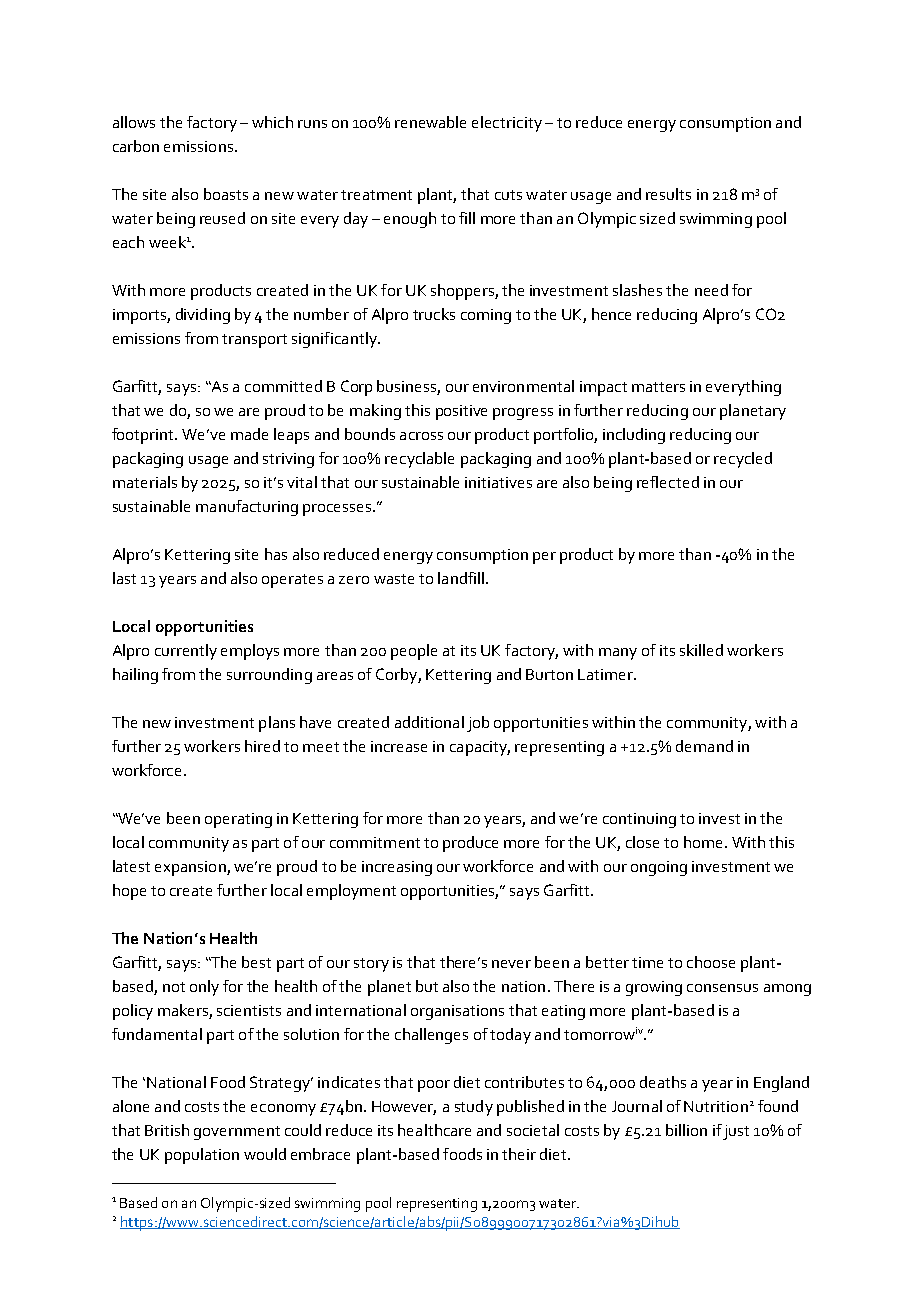 The width and height of the screenshot is (924, 1308). What do you see at coordinates (237, 1133) in the screenshot?
I see `government` at bounding box center [237, 1133].
